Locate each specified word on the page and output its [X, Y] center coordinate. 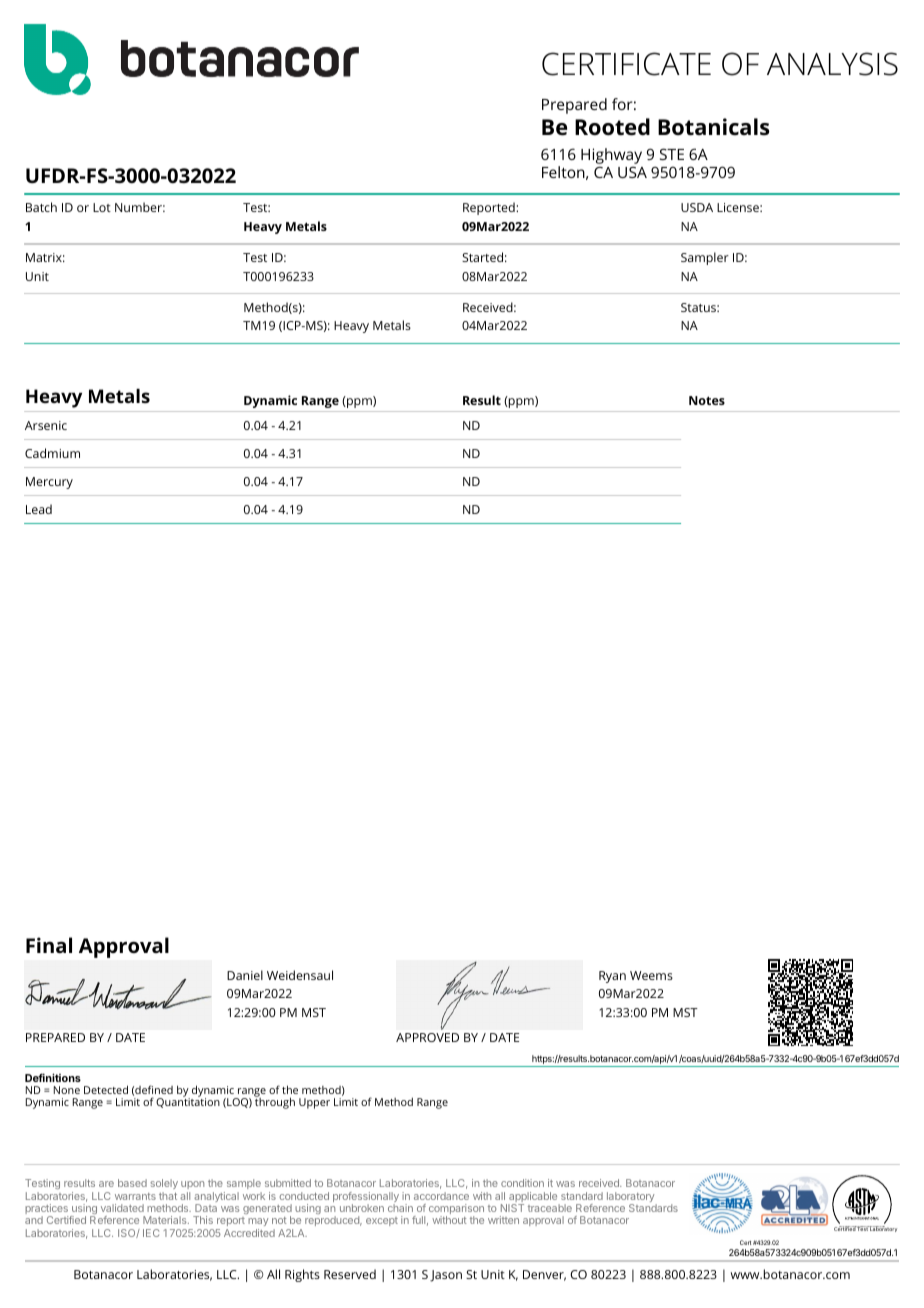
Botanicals [714, 127]
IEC [151, 1233]
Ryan [612, 977]
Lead [39, 509]
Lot [102, 207]
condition [522, 1183]
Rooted [612, 127]
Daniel [245, 975]
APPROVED [427, 1037]
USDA [697, 207]
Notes [707, 400]
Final [49, 945]
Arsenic [46, 425]
